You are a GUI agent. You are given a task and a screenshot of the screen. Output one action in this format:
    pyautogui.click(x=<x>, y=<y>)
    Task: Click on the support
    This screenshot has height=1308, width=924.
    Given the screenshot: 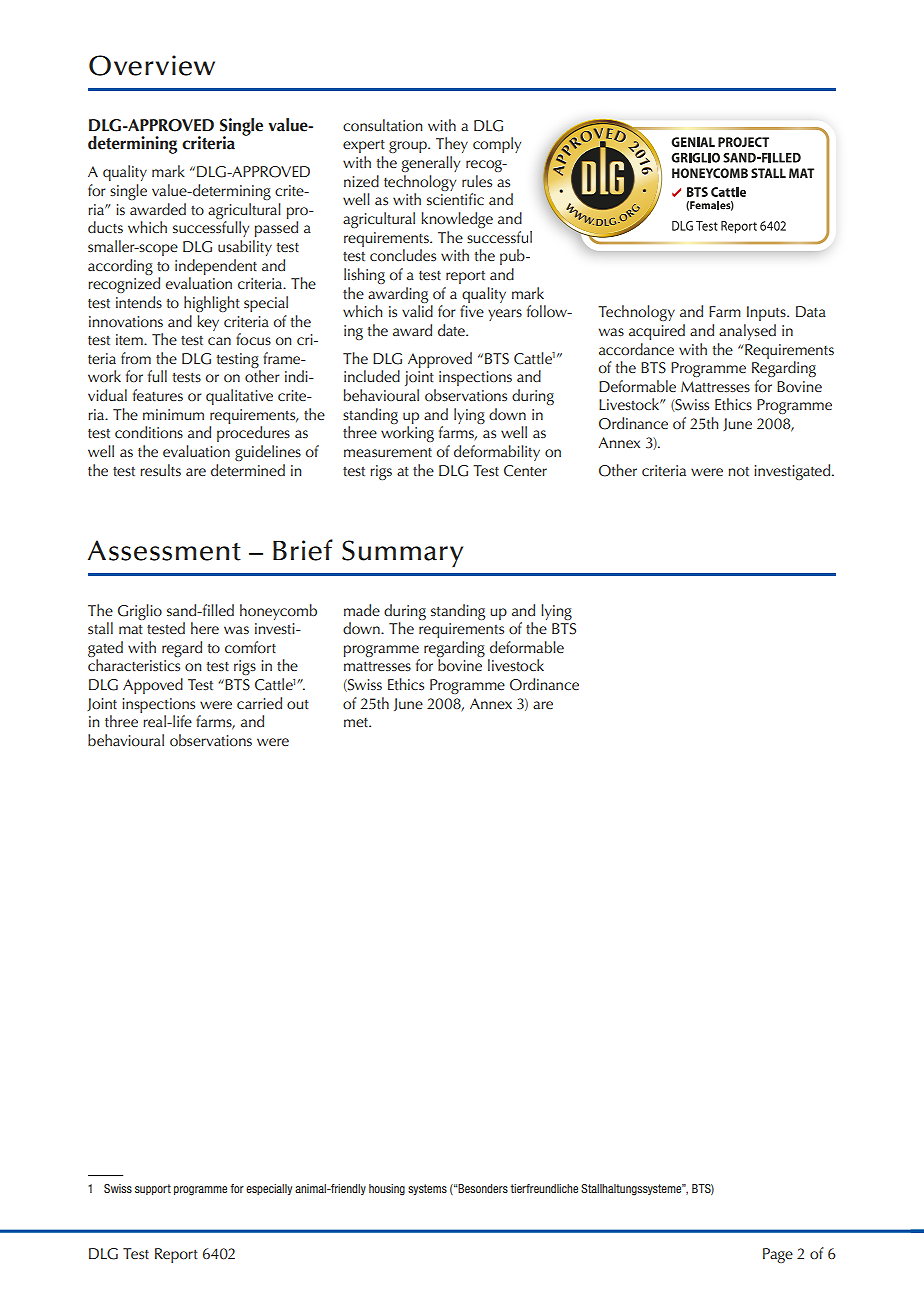 What is the action you would take?
    pyautogui.click(x=153, y=1189)
